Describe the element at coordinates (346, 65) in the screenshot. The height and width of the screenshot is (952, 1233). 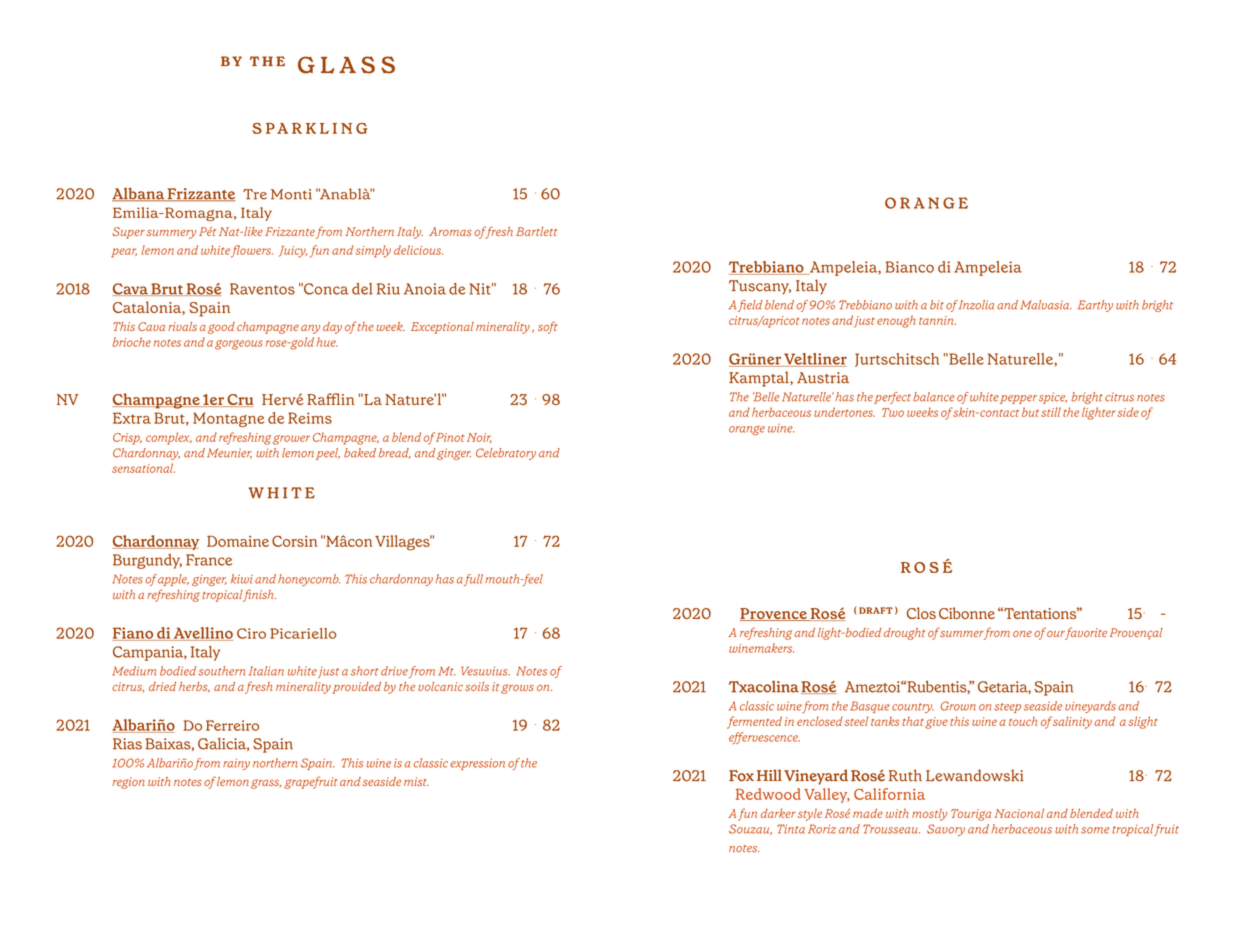
I see `GLASS` at that location.
